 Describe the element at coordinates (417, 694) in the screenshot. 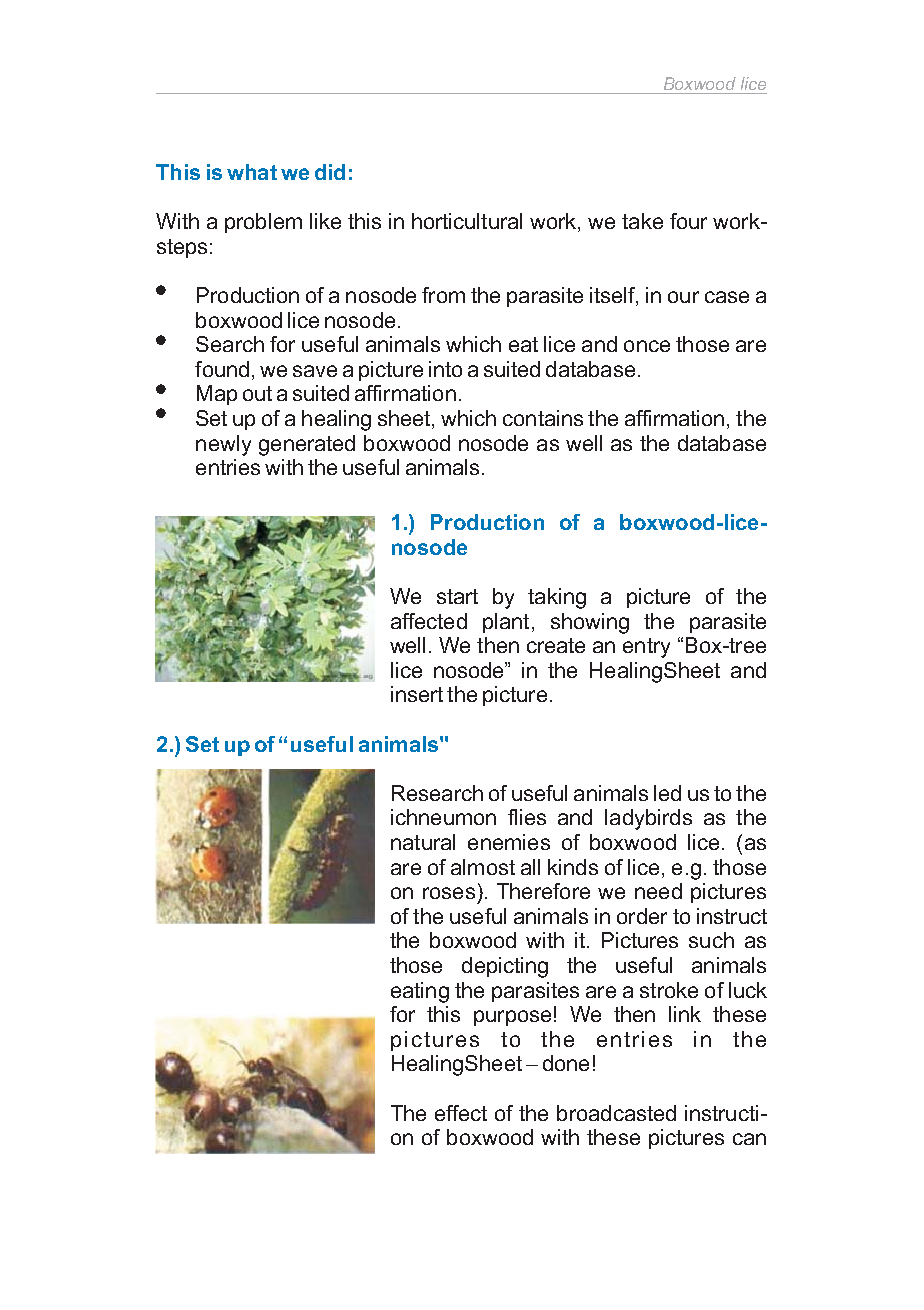

I see `insert` at that location.
